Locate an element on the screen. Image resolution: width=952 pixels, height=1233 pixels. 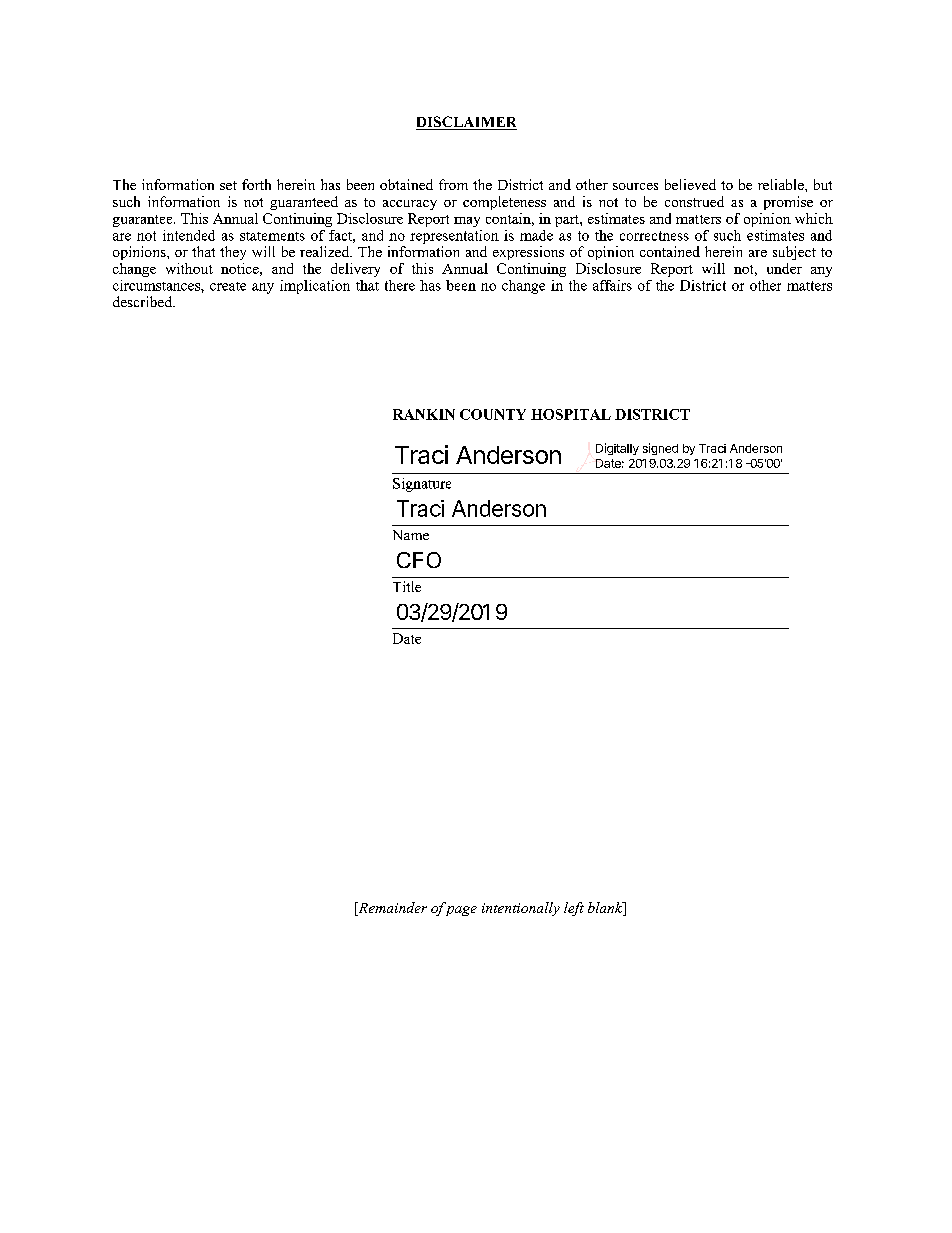
DISCLAIMER is located at coordinates (466, 123).
